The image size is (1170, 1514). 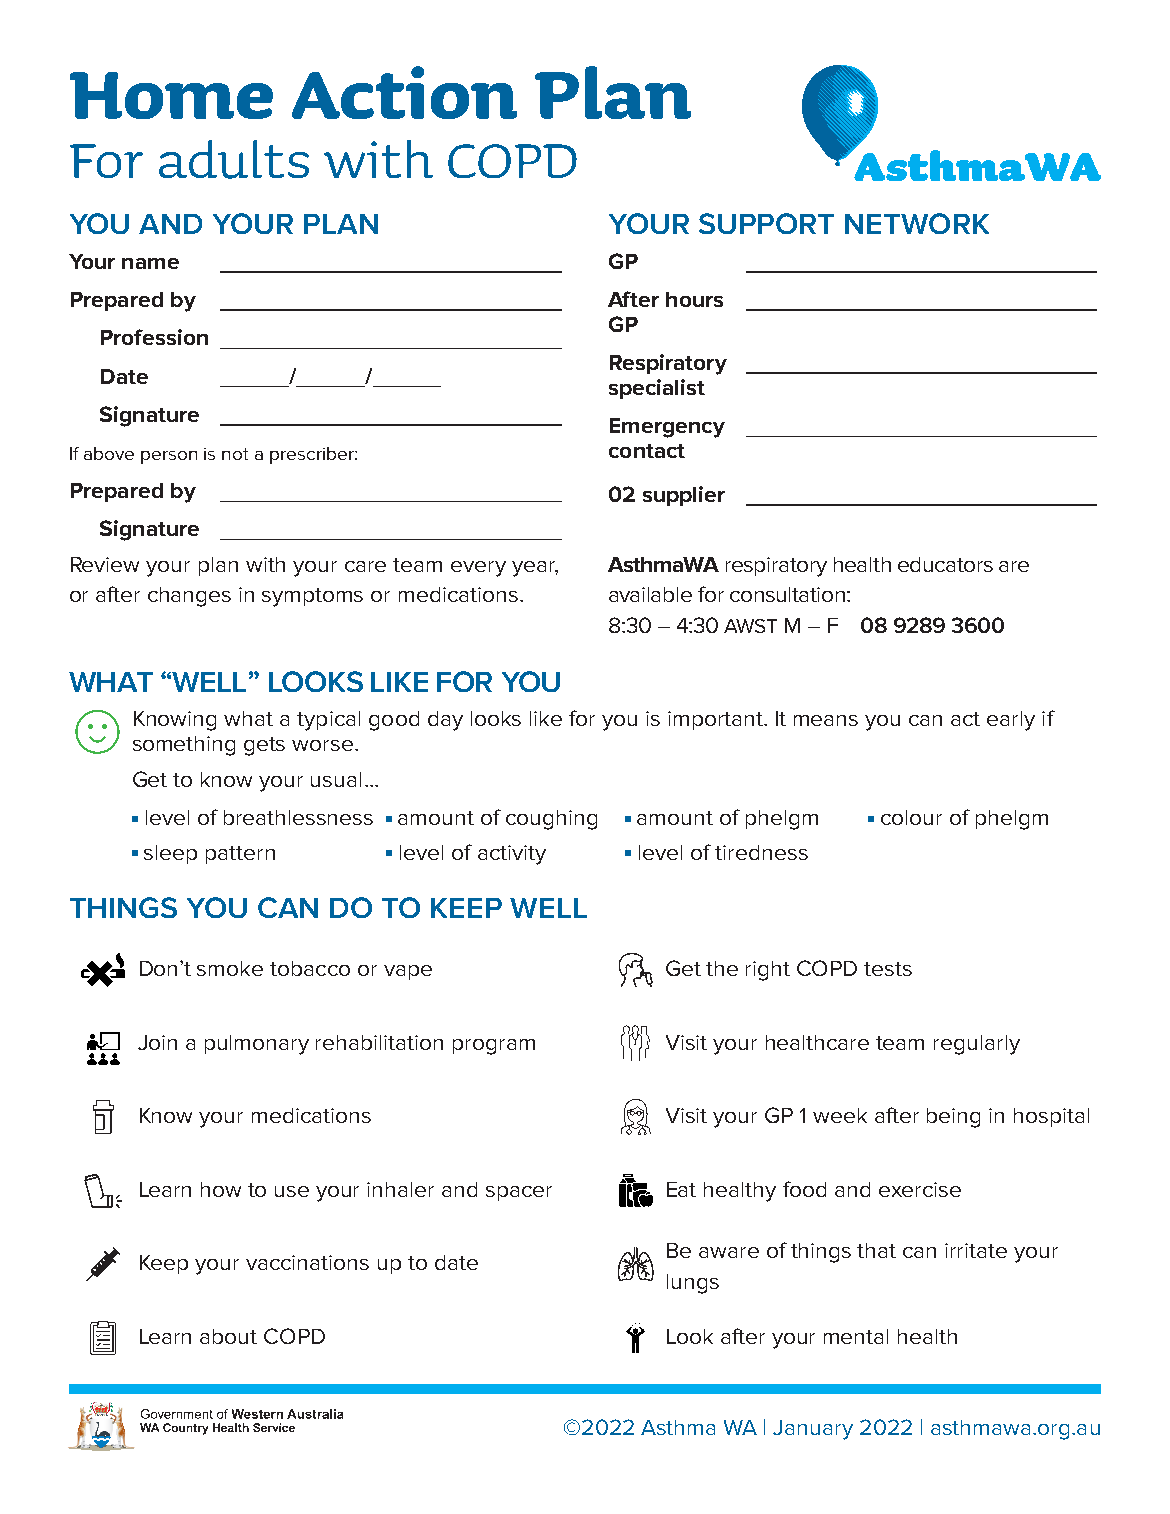 What do you see at coordinates (911, 817) in the document?
I see `colour` at bounding box center [911, 817].
